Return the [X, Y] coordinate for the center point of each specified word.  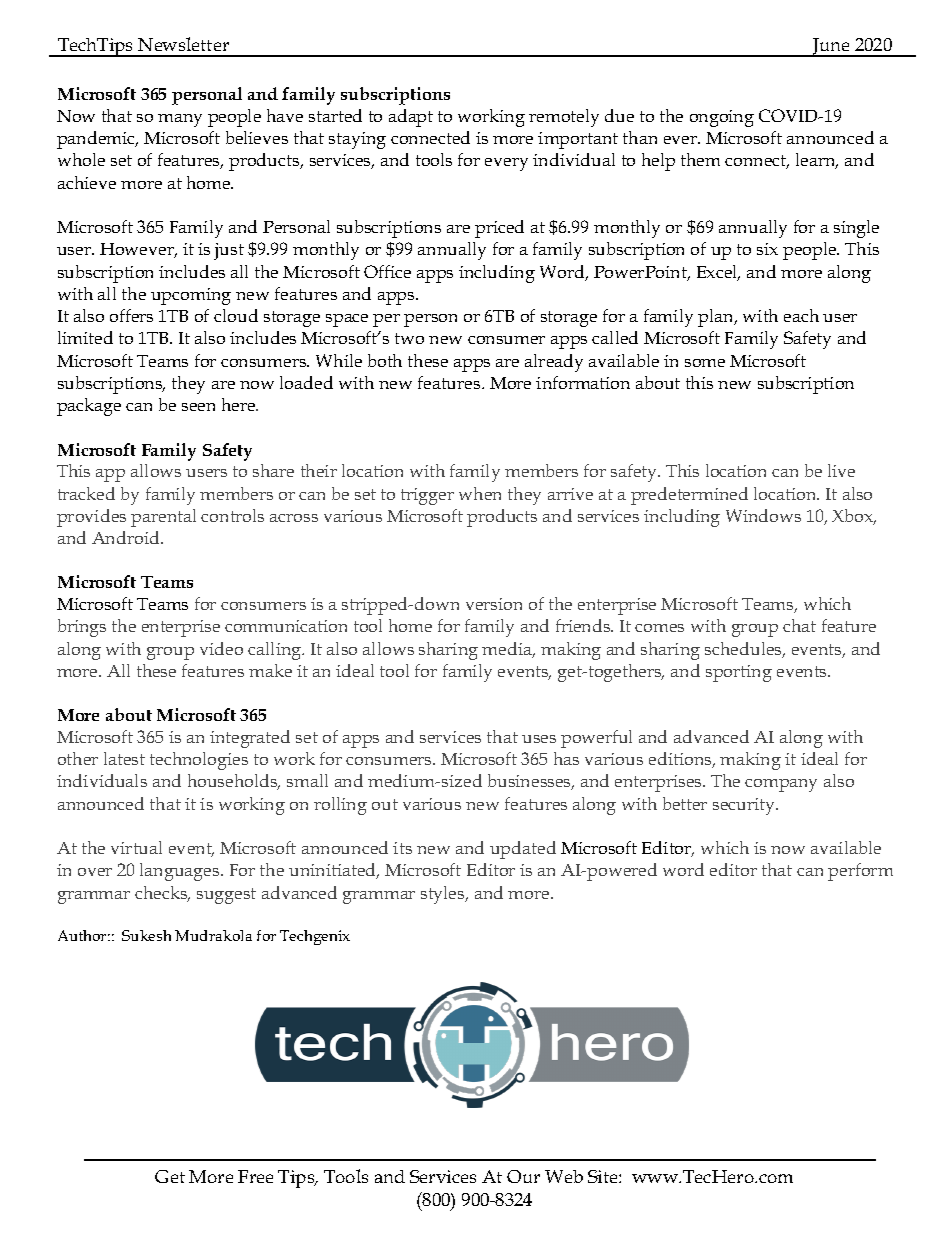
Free [255, 1176]
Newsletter [183, 44]
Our [523, 1176]
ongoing [722, 118]
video [221, 648]
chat [799, 625]
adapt [411, 118]
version [494, 604]
